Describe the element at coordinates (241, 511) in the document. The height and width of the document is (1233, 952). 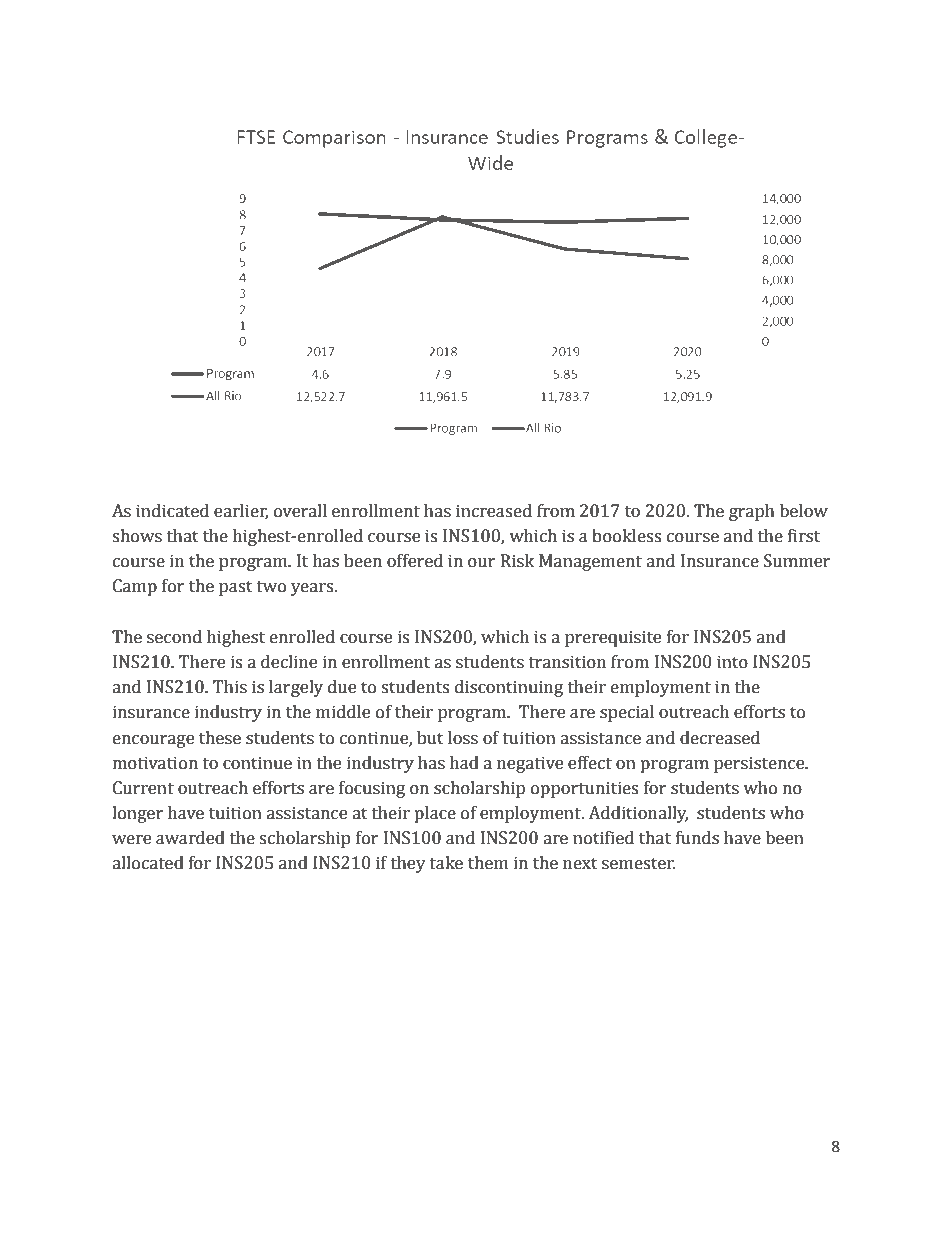
I see `earlier` at that location.
